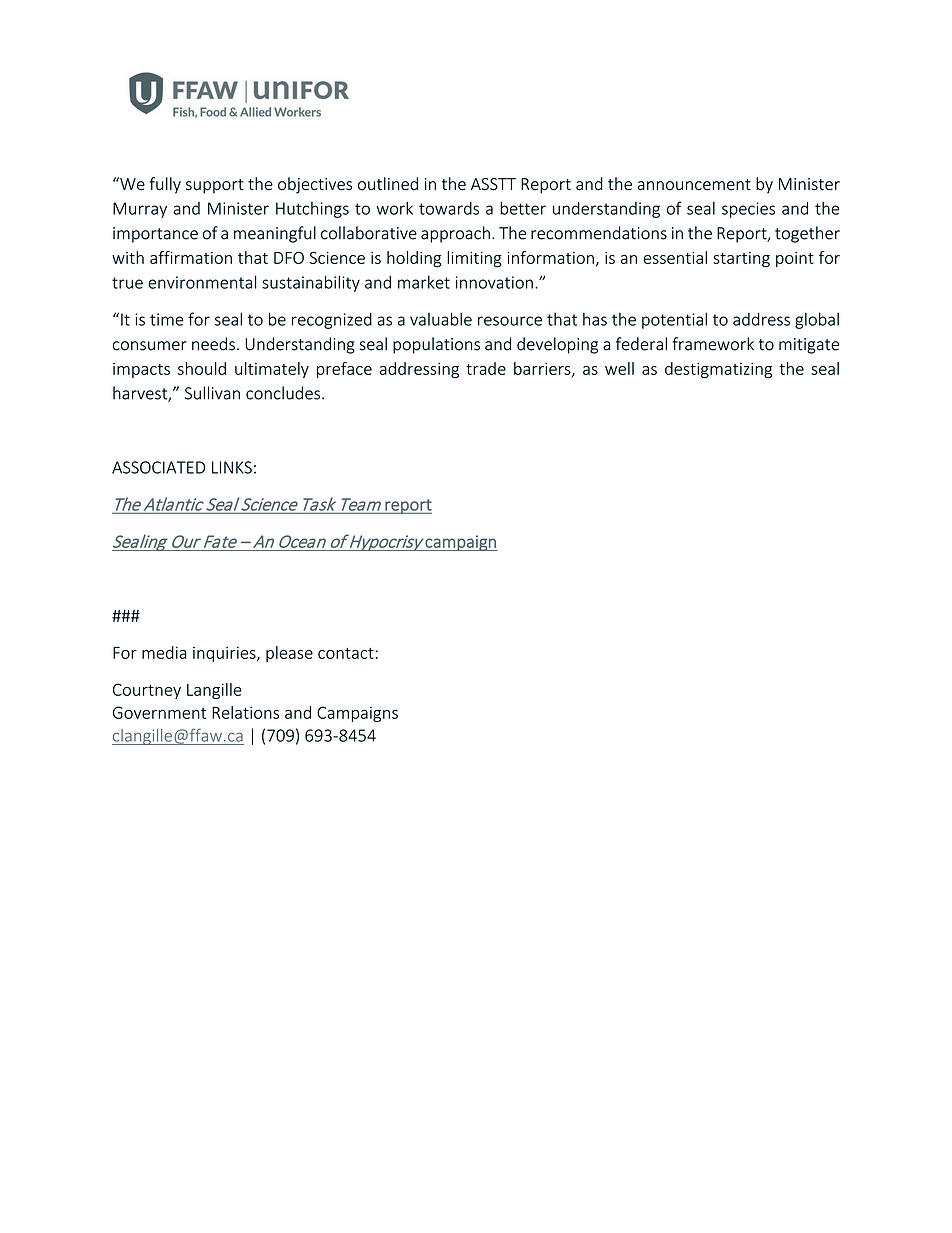 The width and height of the image is (952, 1233). I want to click on destigmatizing, so click(718, 370).
